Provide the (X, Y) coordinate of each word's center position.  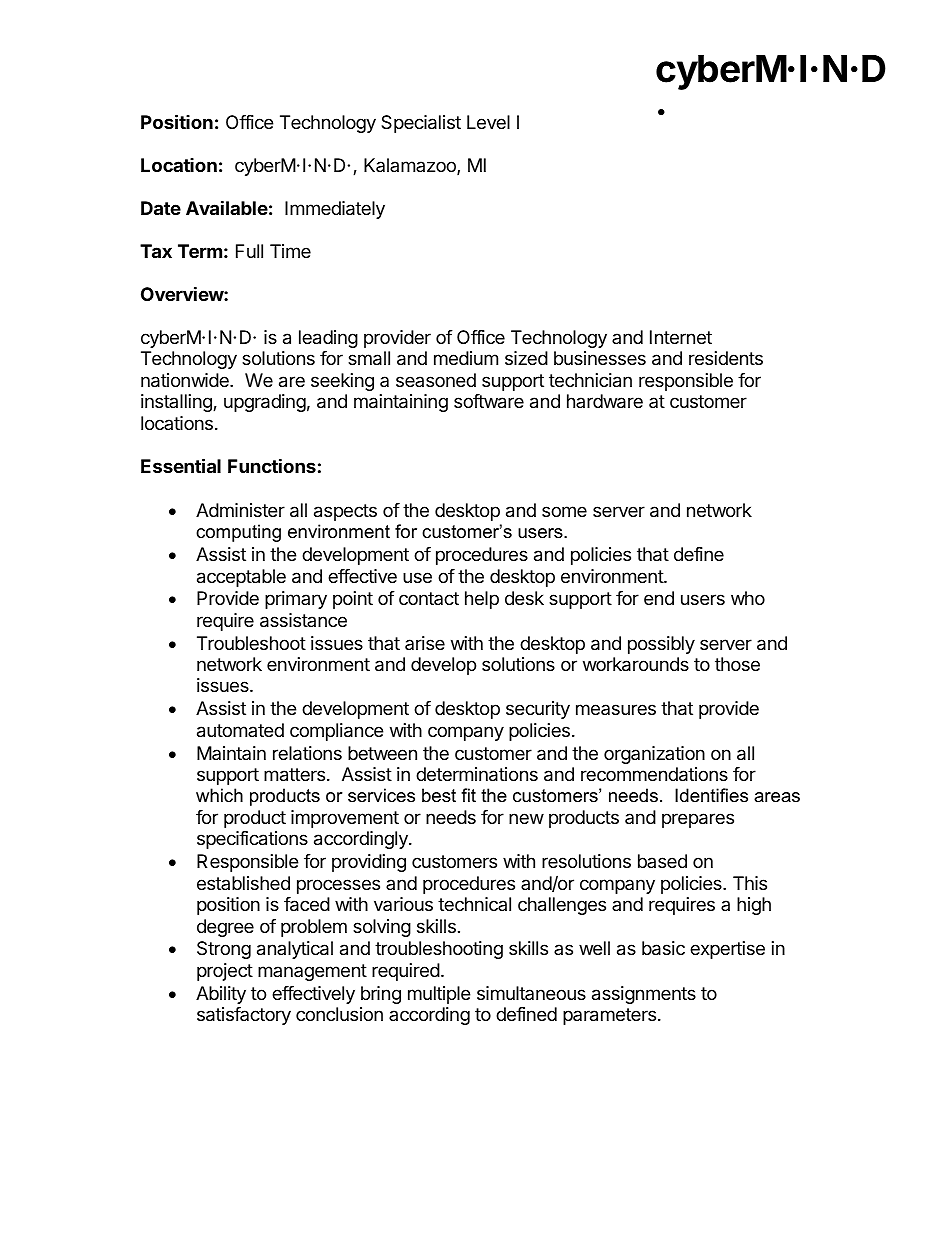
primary (296, 600)
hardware (605, 401)
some (564, 511)
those (737, 664)
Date (161, 208)
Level (488, 122)
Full (249, 251)
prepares (698, 820)
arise (425, 643)
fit (468, 795)
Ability (221, 995)
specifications (252, 840)
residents (726, 358)
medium (466, 358)
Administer (240, 510)
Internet (681, 337)
